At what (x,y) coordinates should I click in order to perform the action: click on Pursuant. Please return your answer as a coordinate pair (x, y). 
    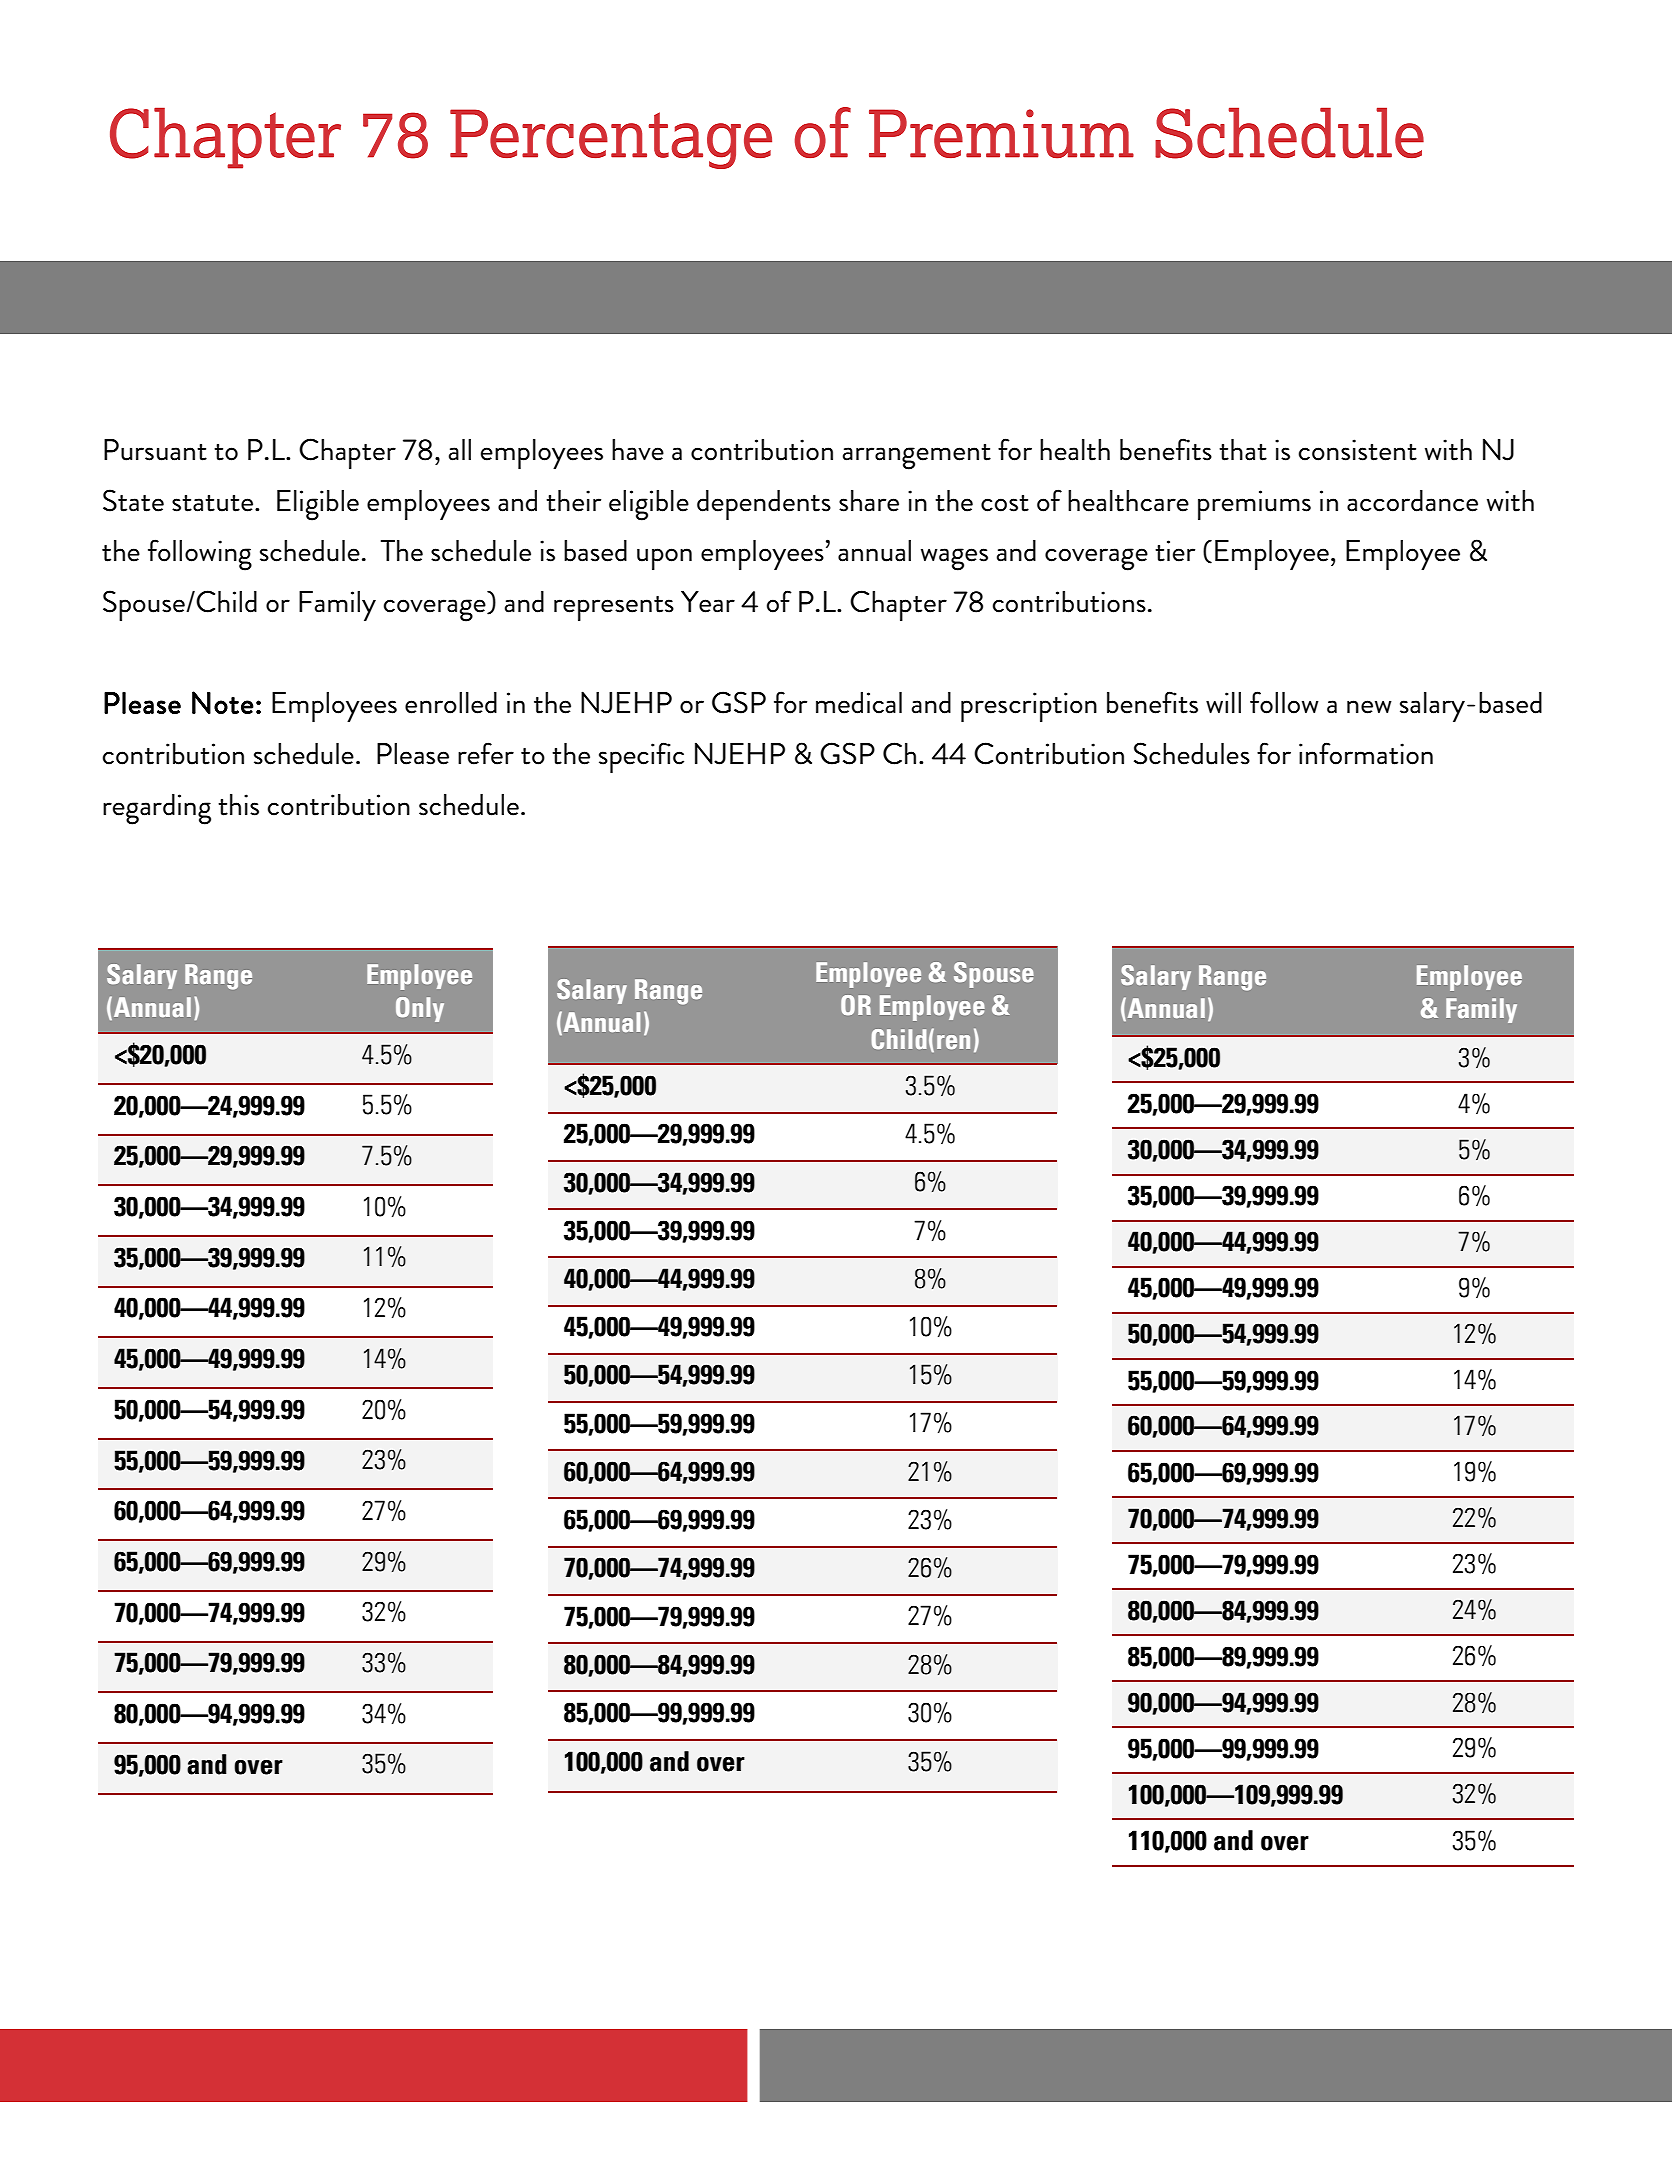
    Looking at the image, I should click on (155, 450).
